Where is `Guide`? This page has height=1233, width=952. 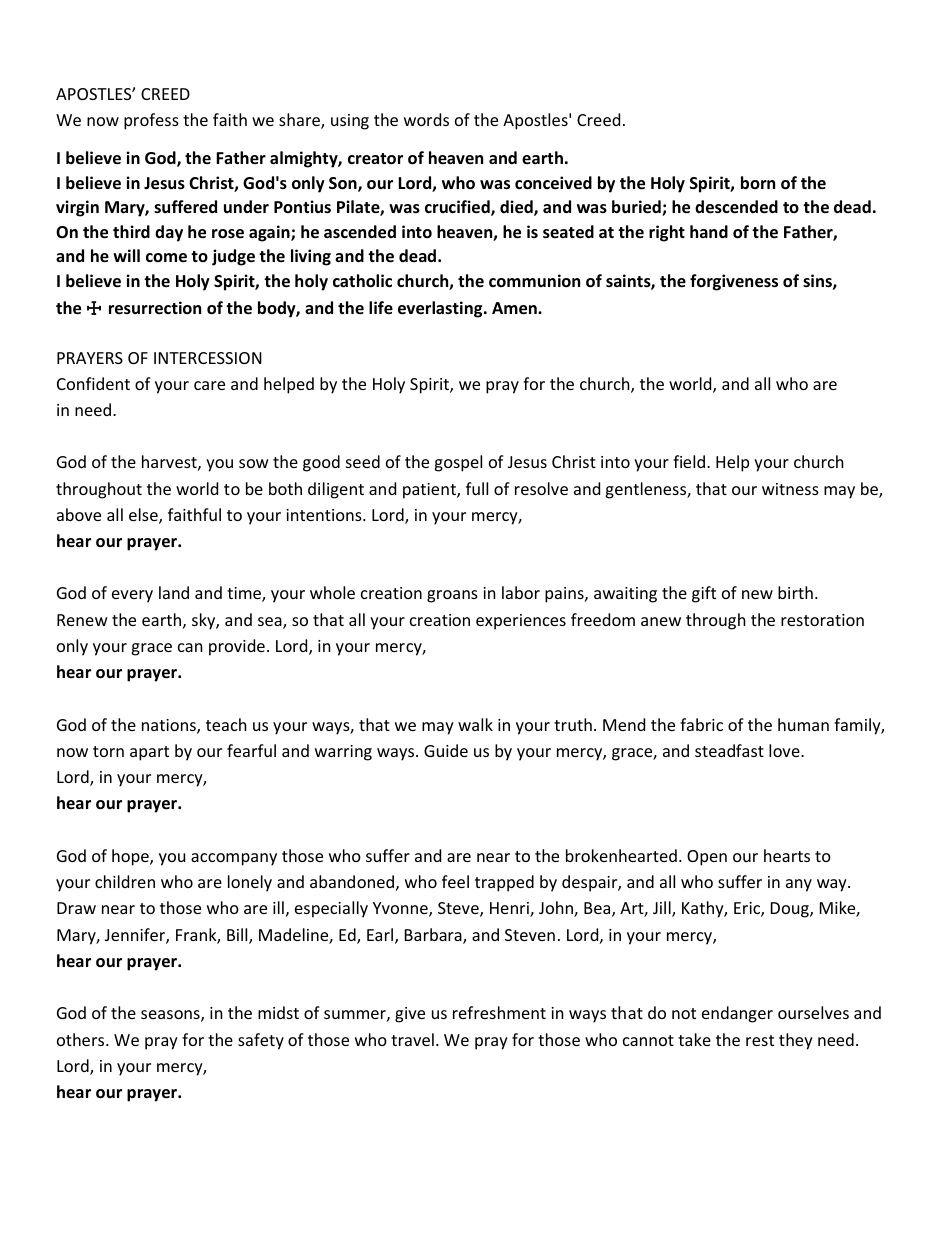 Guide is located at coordinates (446, 750).
